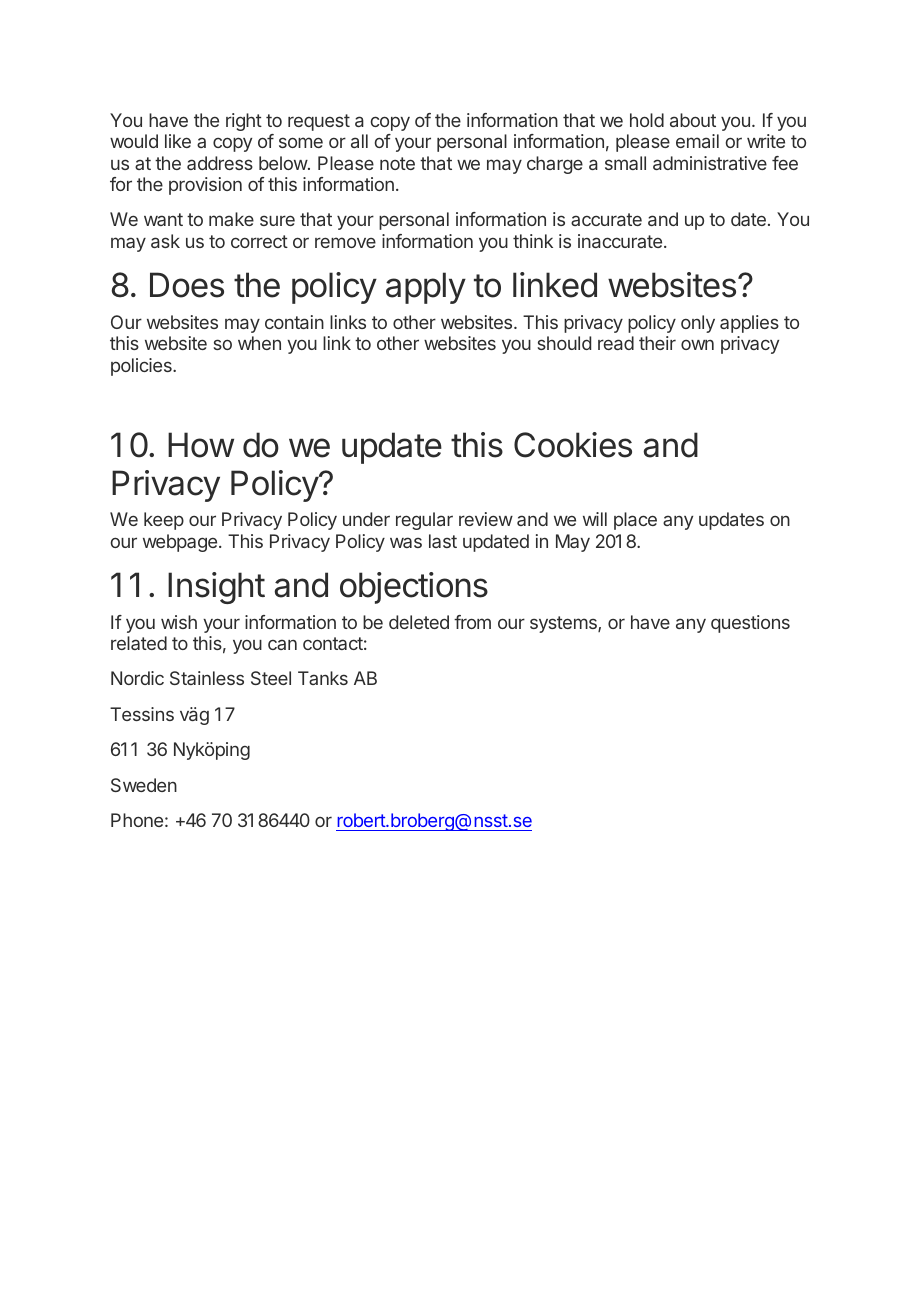  I want to click on like, so click(178, 141).
